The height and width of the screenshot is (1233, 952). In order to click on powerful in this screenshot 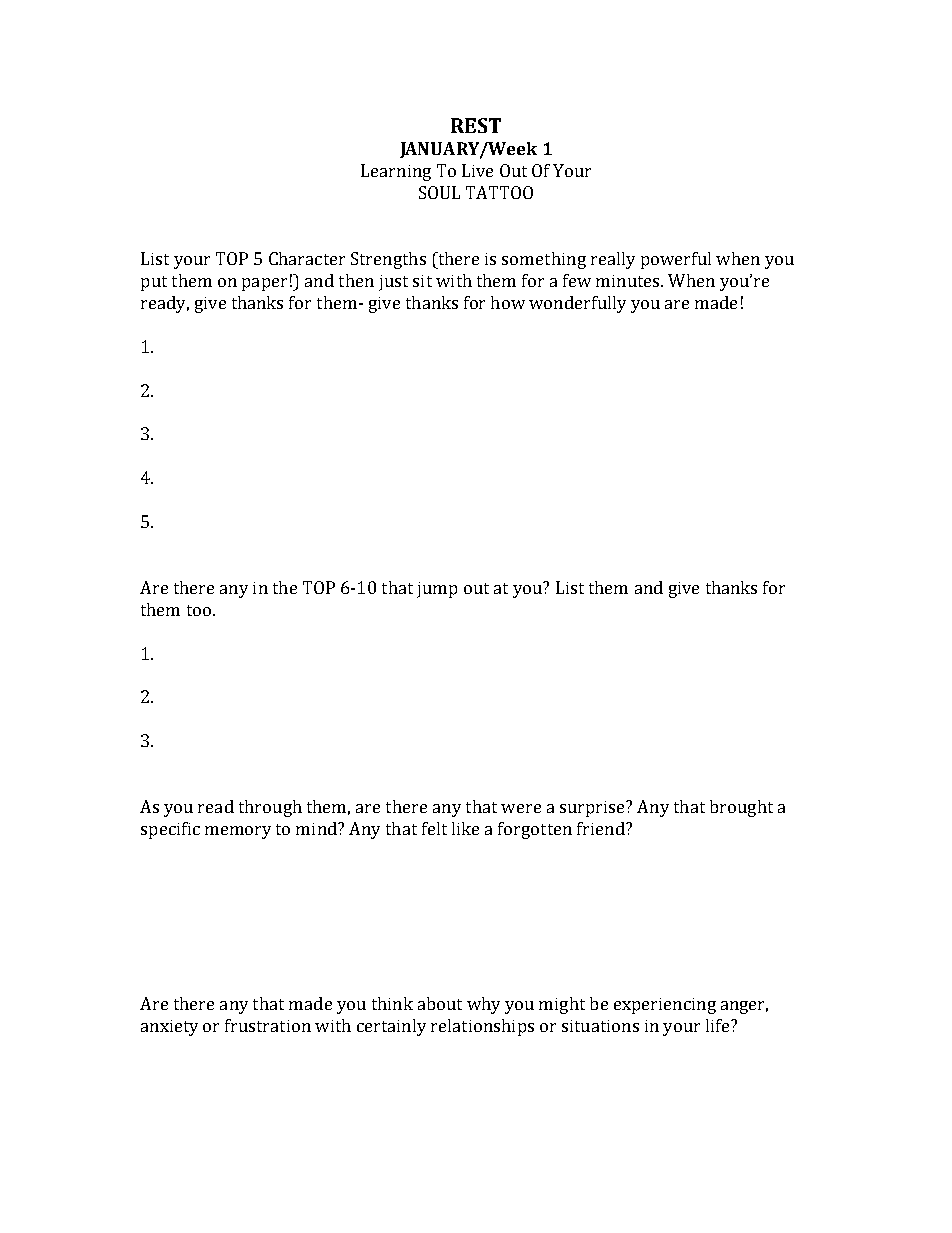, I will do `click(676, 260)`.
